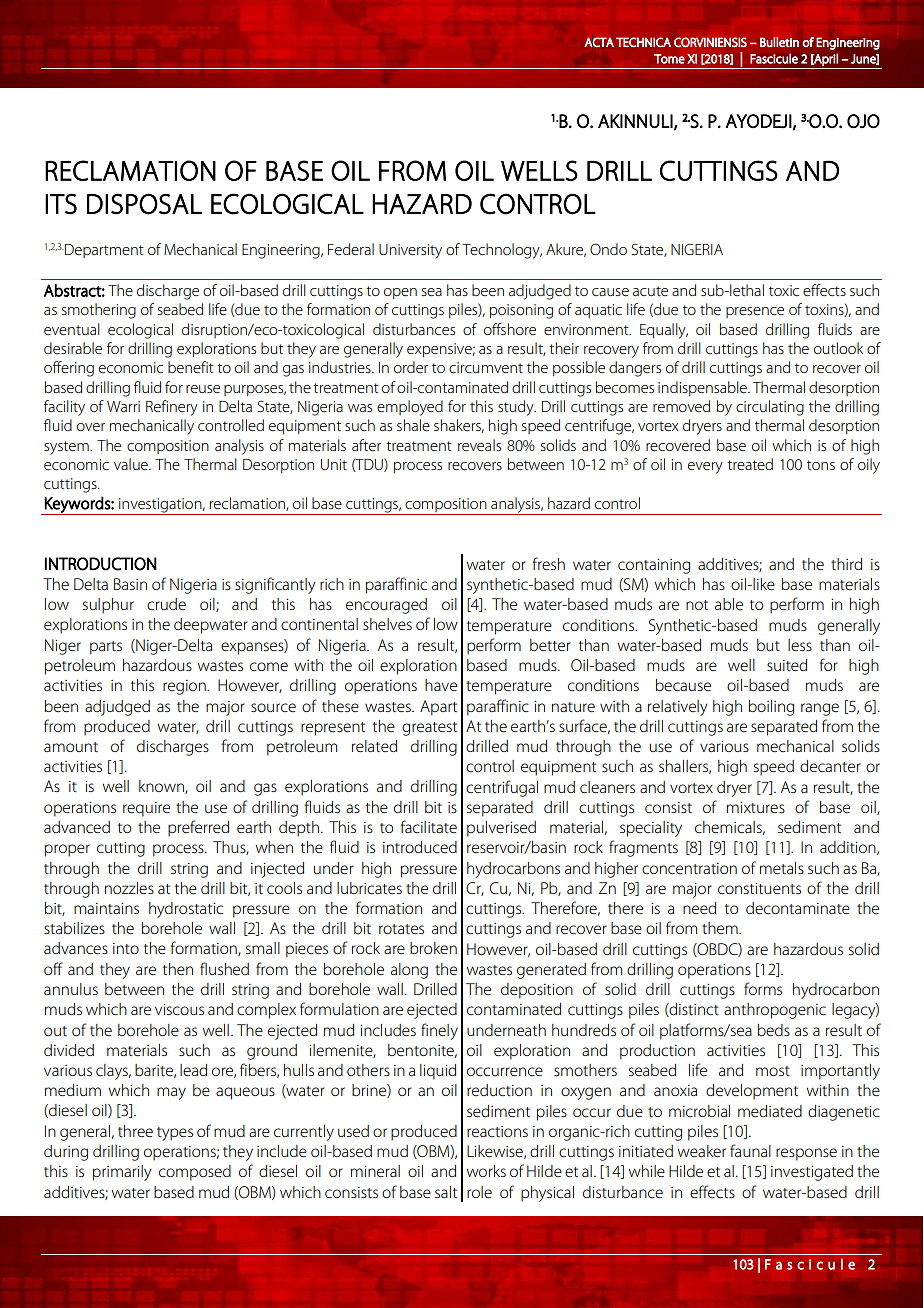 Image resolution: width=924 pixels, height=1308 pixels. Describe the element at coordinates (770, 408) in the image. I see `circulating` at that location.
